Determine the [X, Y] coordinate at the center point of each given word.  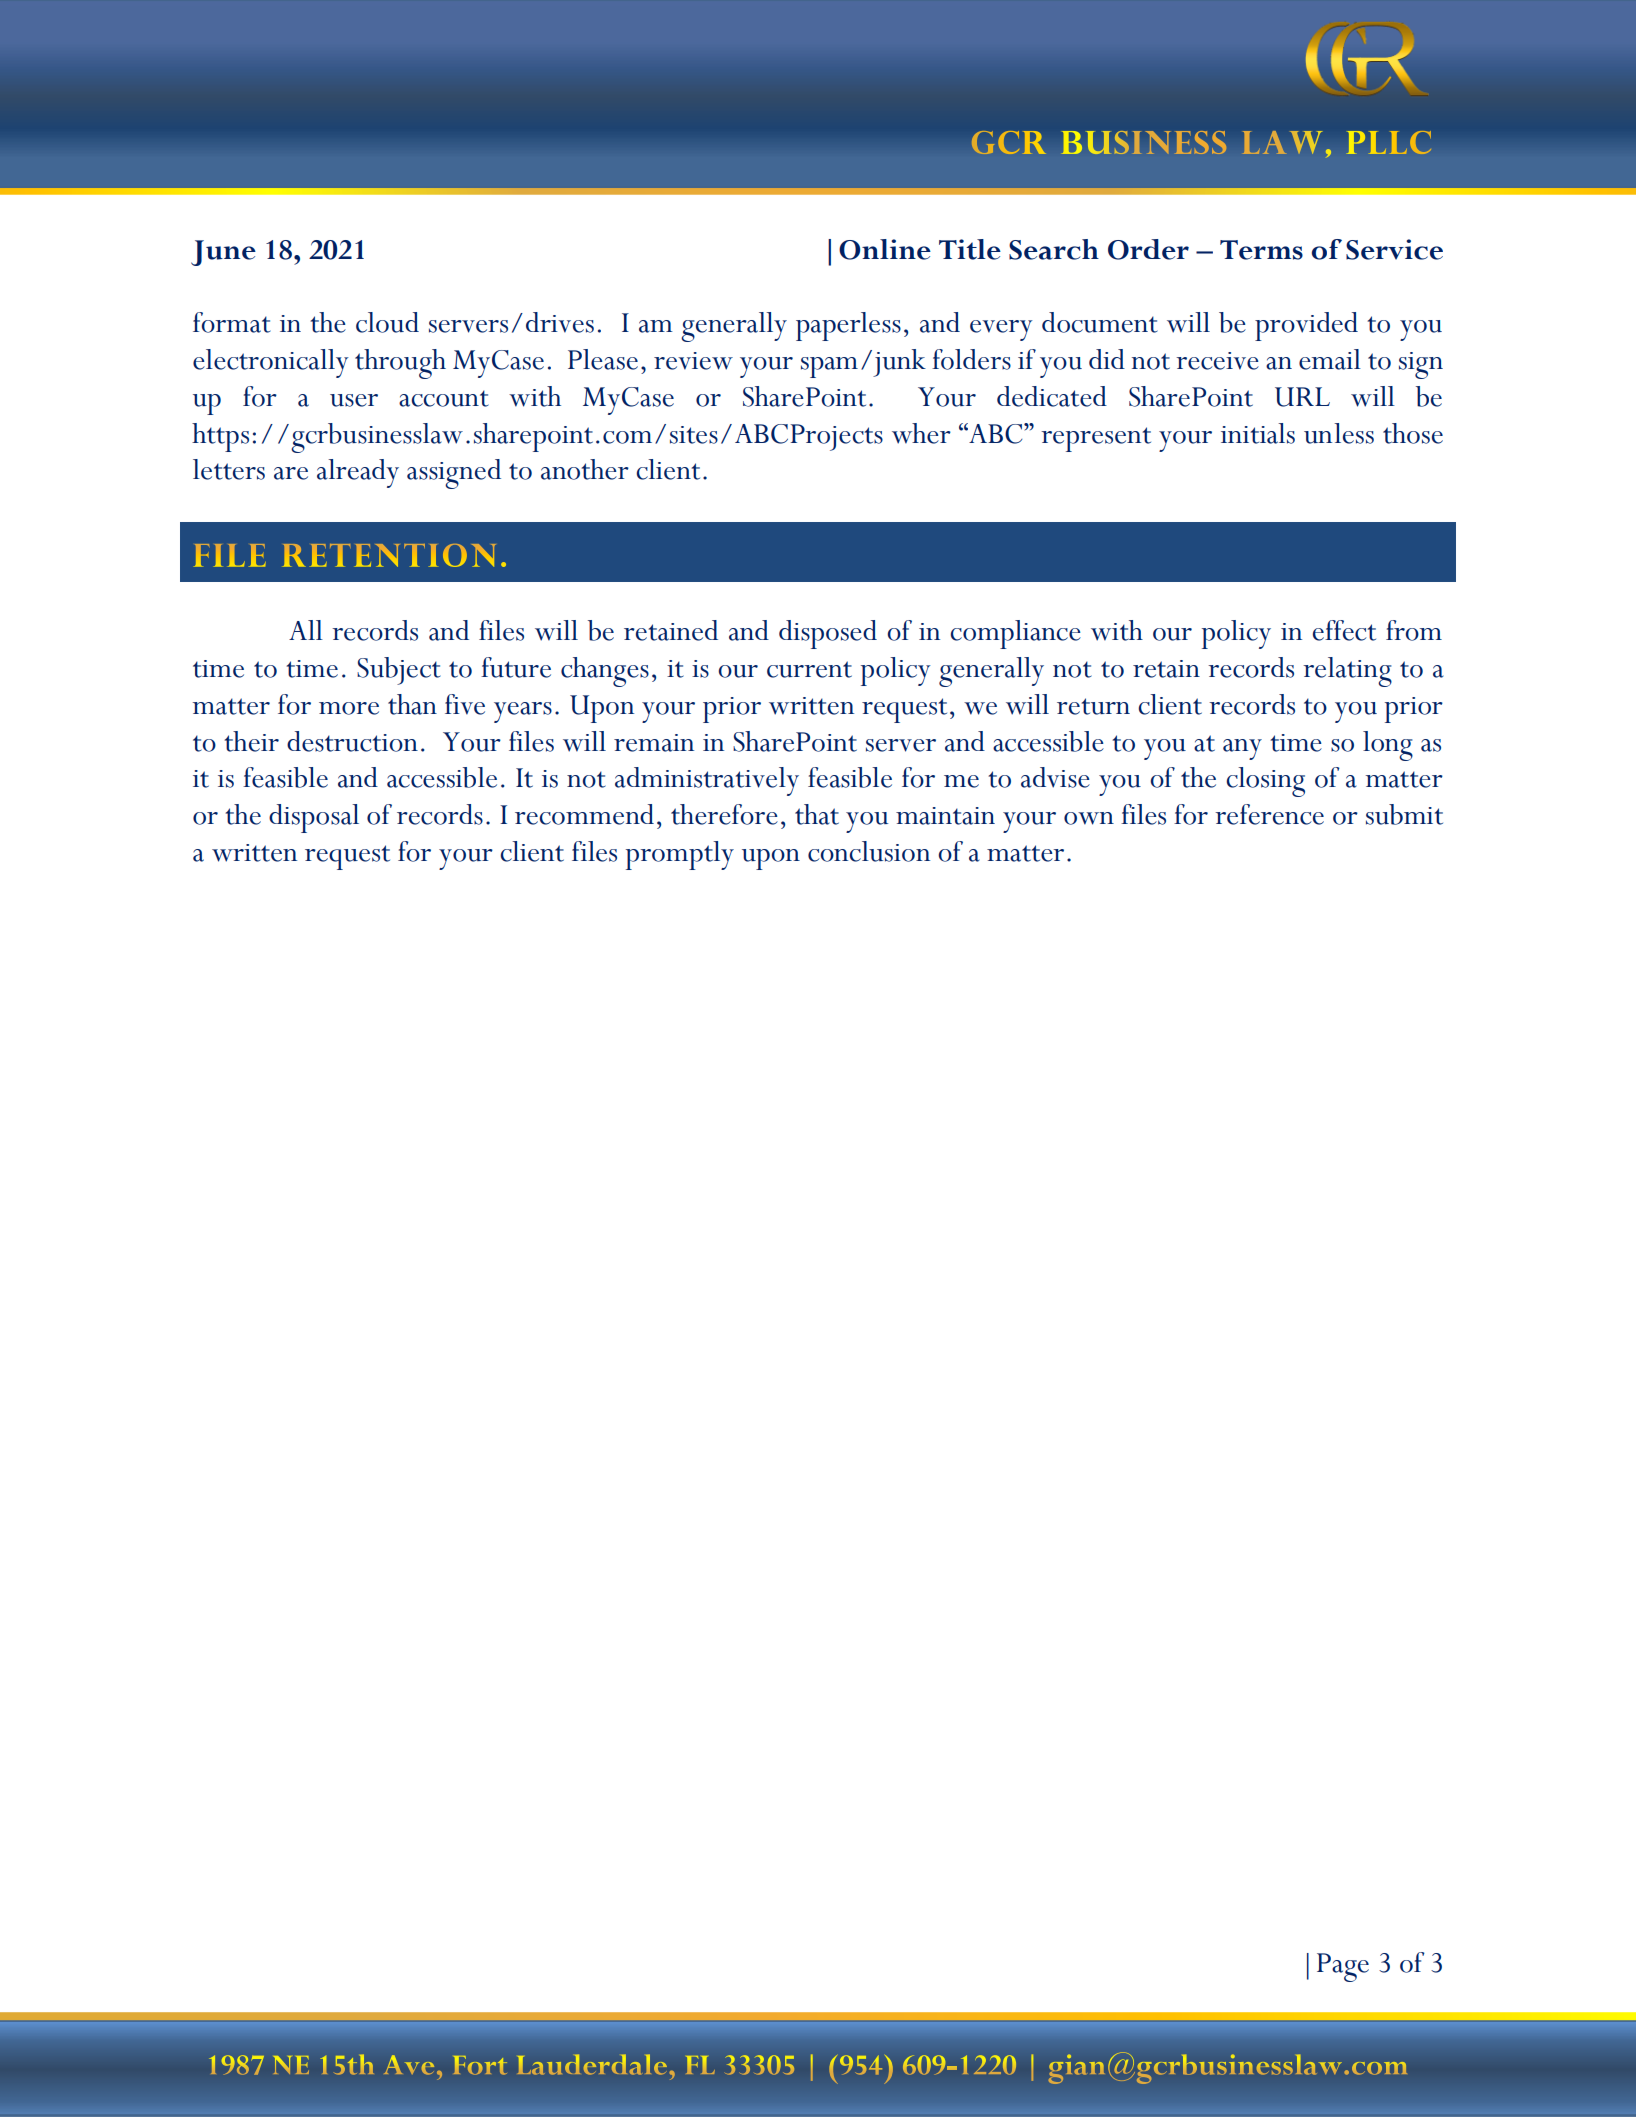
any [1242, 749]
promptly [680, 855]
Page [1343, 1967]
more [349, 708]
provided [1306, 326]
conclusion [869, 851]
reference [1269, 814]
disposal [314, 818]
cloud [387, 322]
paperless [848, 326]
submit [1404, 814]
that [817, 814]
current [809, 669]
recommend [584, 814]
